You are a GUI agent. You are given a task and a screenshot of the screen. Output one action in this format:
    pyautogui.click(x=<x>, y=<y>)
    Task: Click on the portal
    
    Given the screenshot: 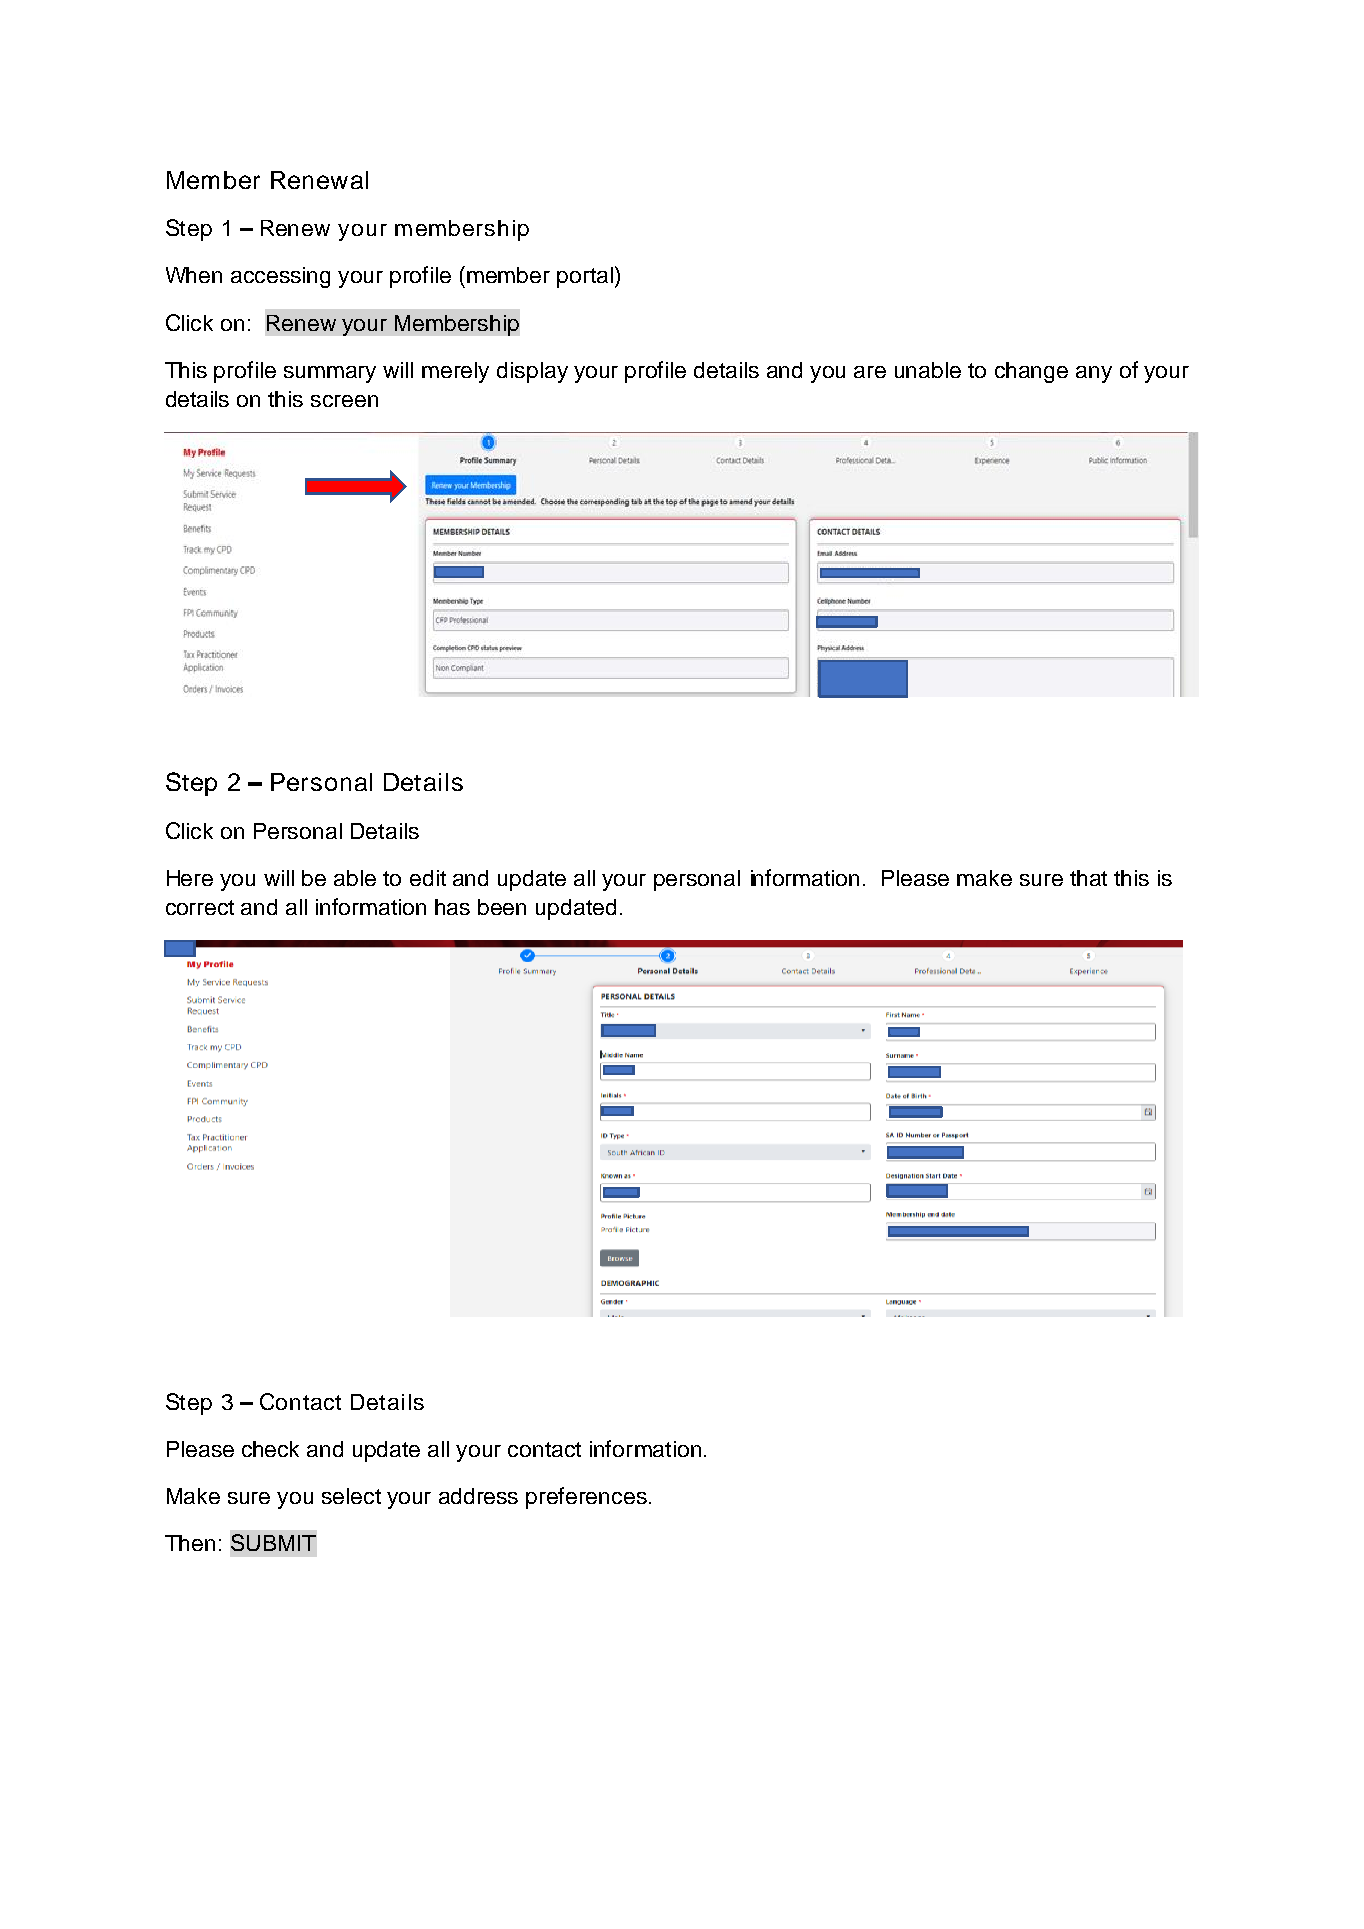 What is the action you would take?
    pyautogui.click(x=585, y=277)
